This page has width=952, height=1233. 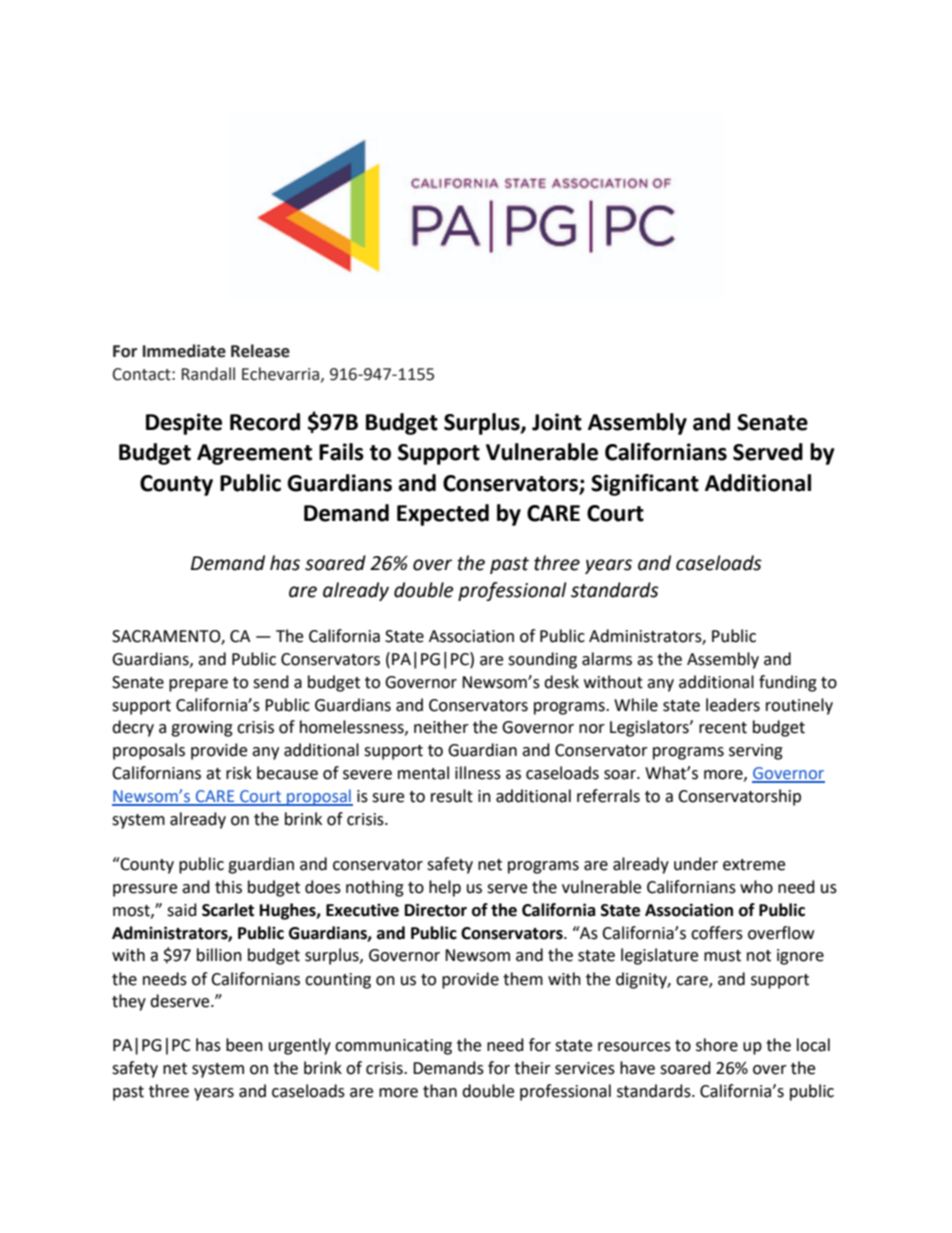 What do you see at coordinates (202, 729) in the page?
I see `growing` at bounding box center [202, 729].
